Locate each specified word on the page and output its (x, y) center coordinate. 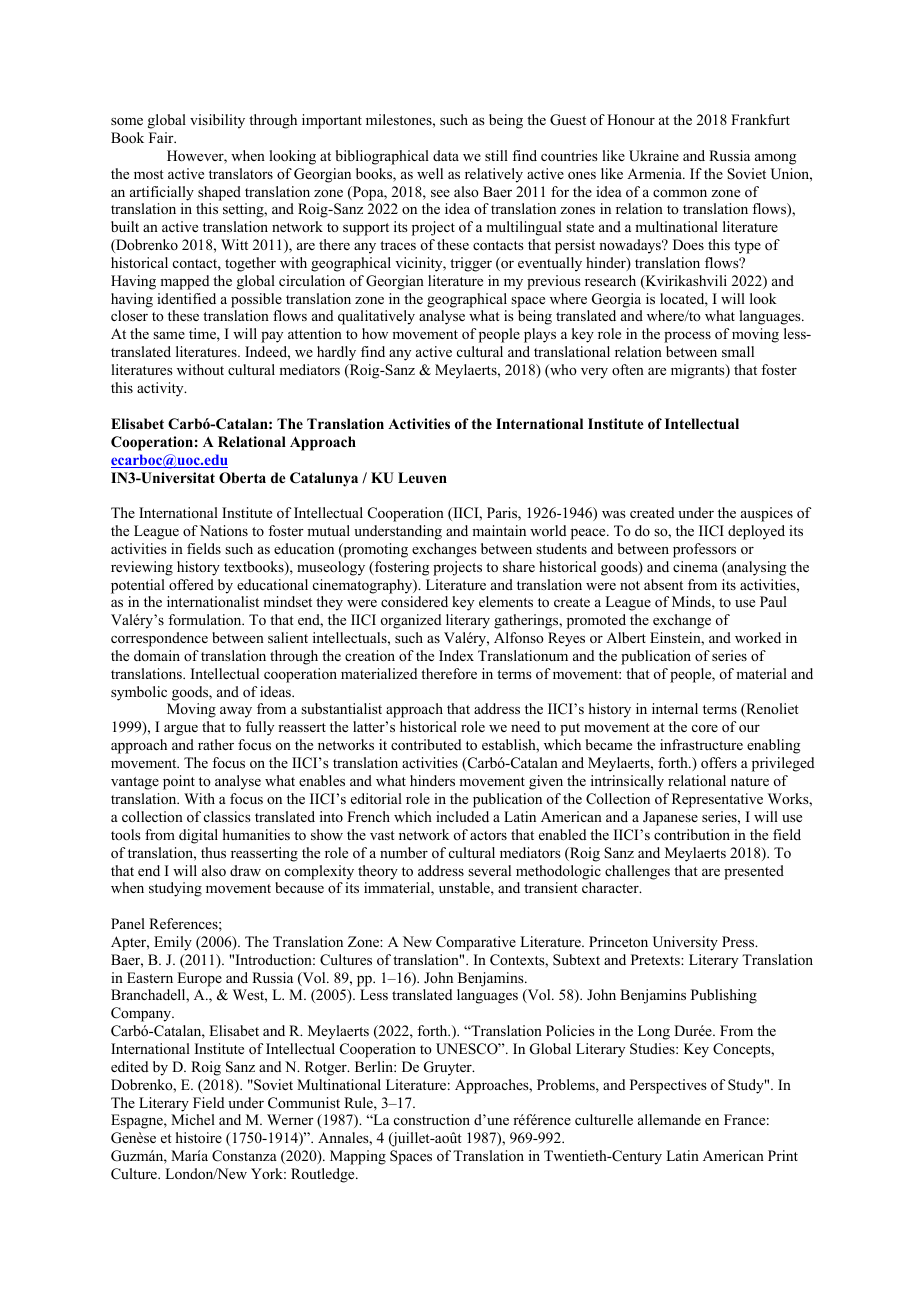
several (489, 870)
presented (754, 872)
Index (456, 655)
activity (161, 389)
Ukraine (654, 156)
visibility (217, 121)
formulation (206, 619)
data (446, 155)
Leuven (422, 477)
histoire (199, 1137)
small (738, 351)
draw (245, 870)
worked (758, 637)
